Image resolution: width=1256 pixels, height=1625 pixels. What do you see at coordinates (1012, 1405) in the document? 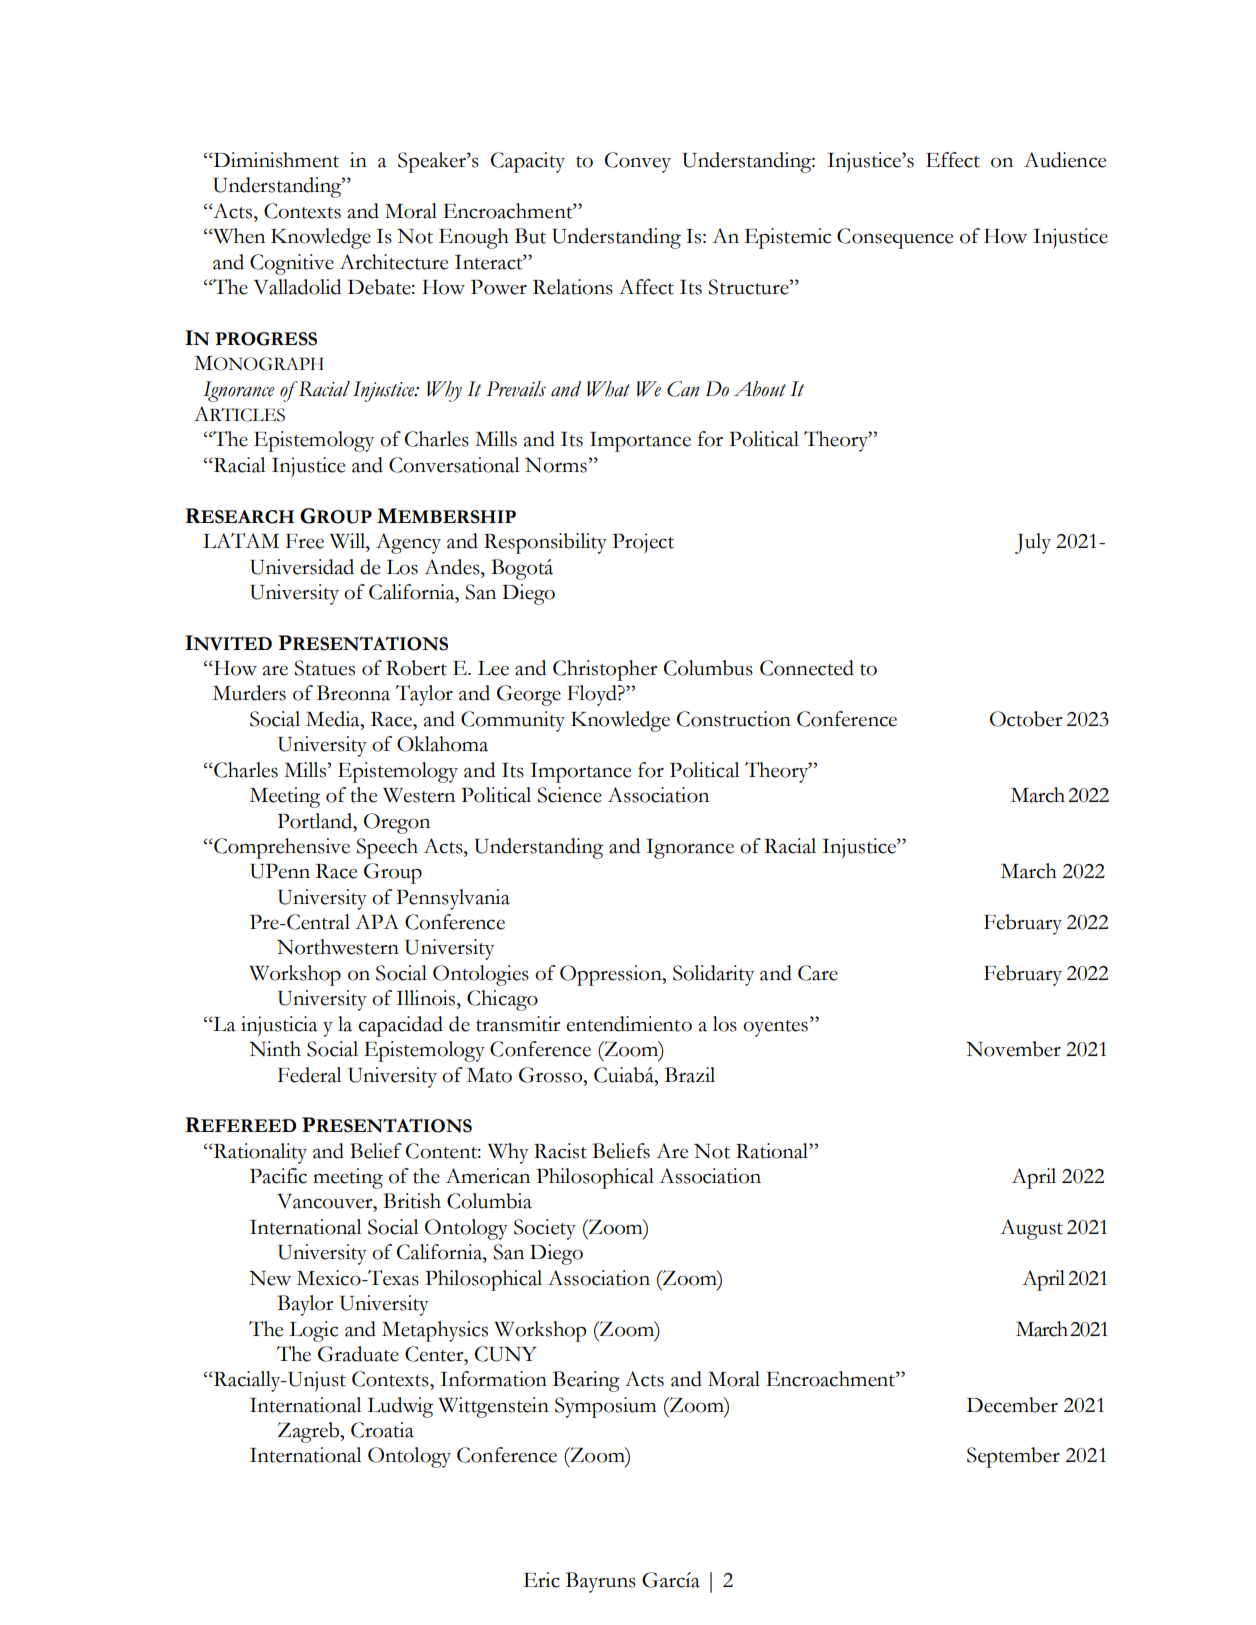
I see `December` at bounding box center [1012, 1405].
